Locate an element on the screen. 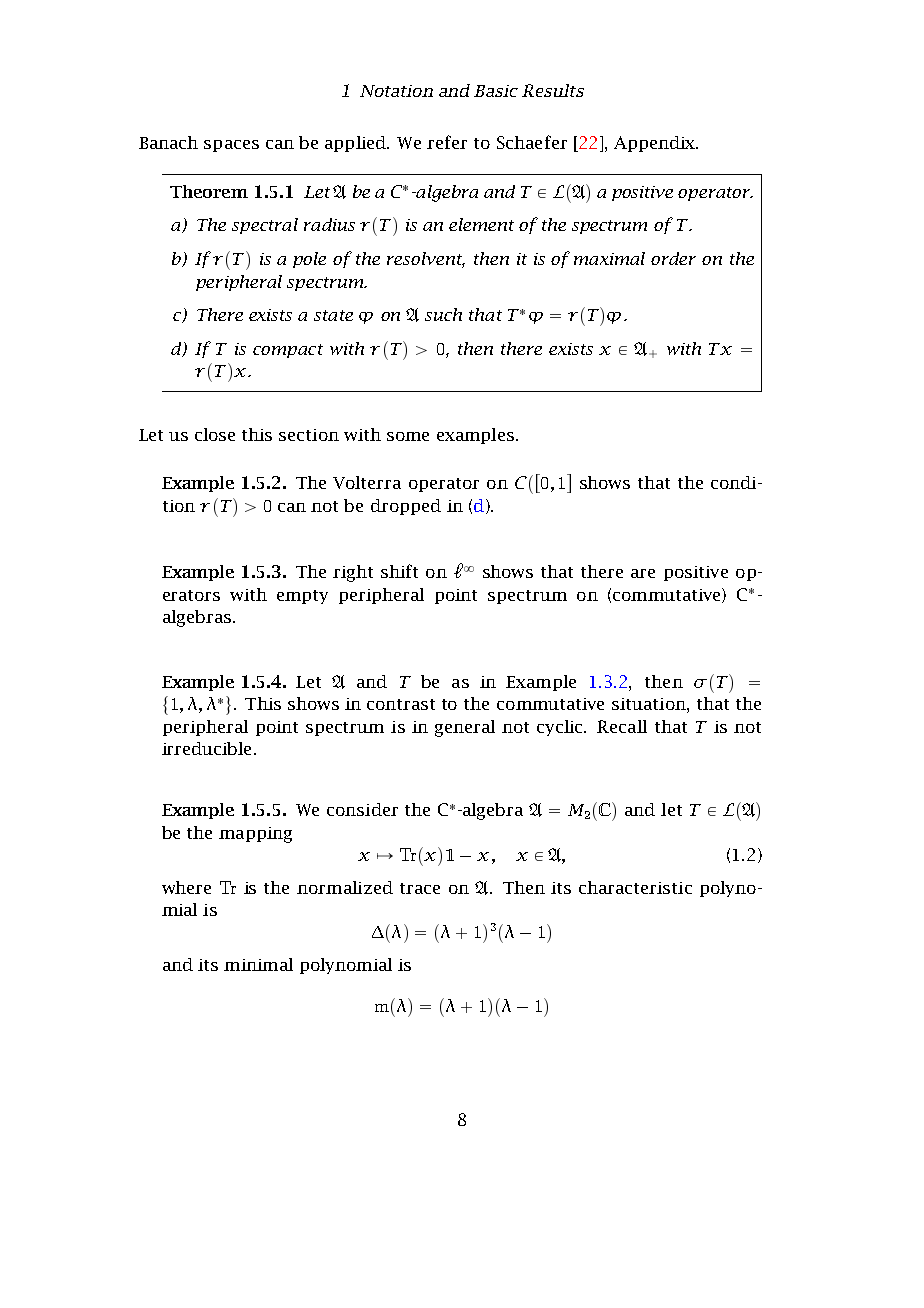  minimal is located at coordinates (258, 964).
